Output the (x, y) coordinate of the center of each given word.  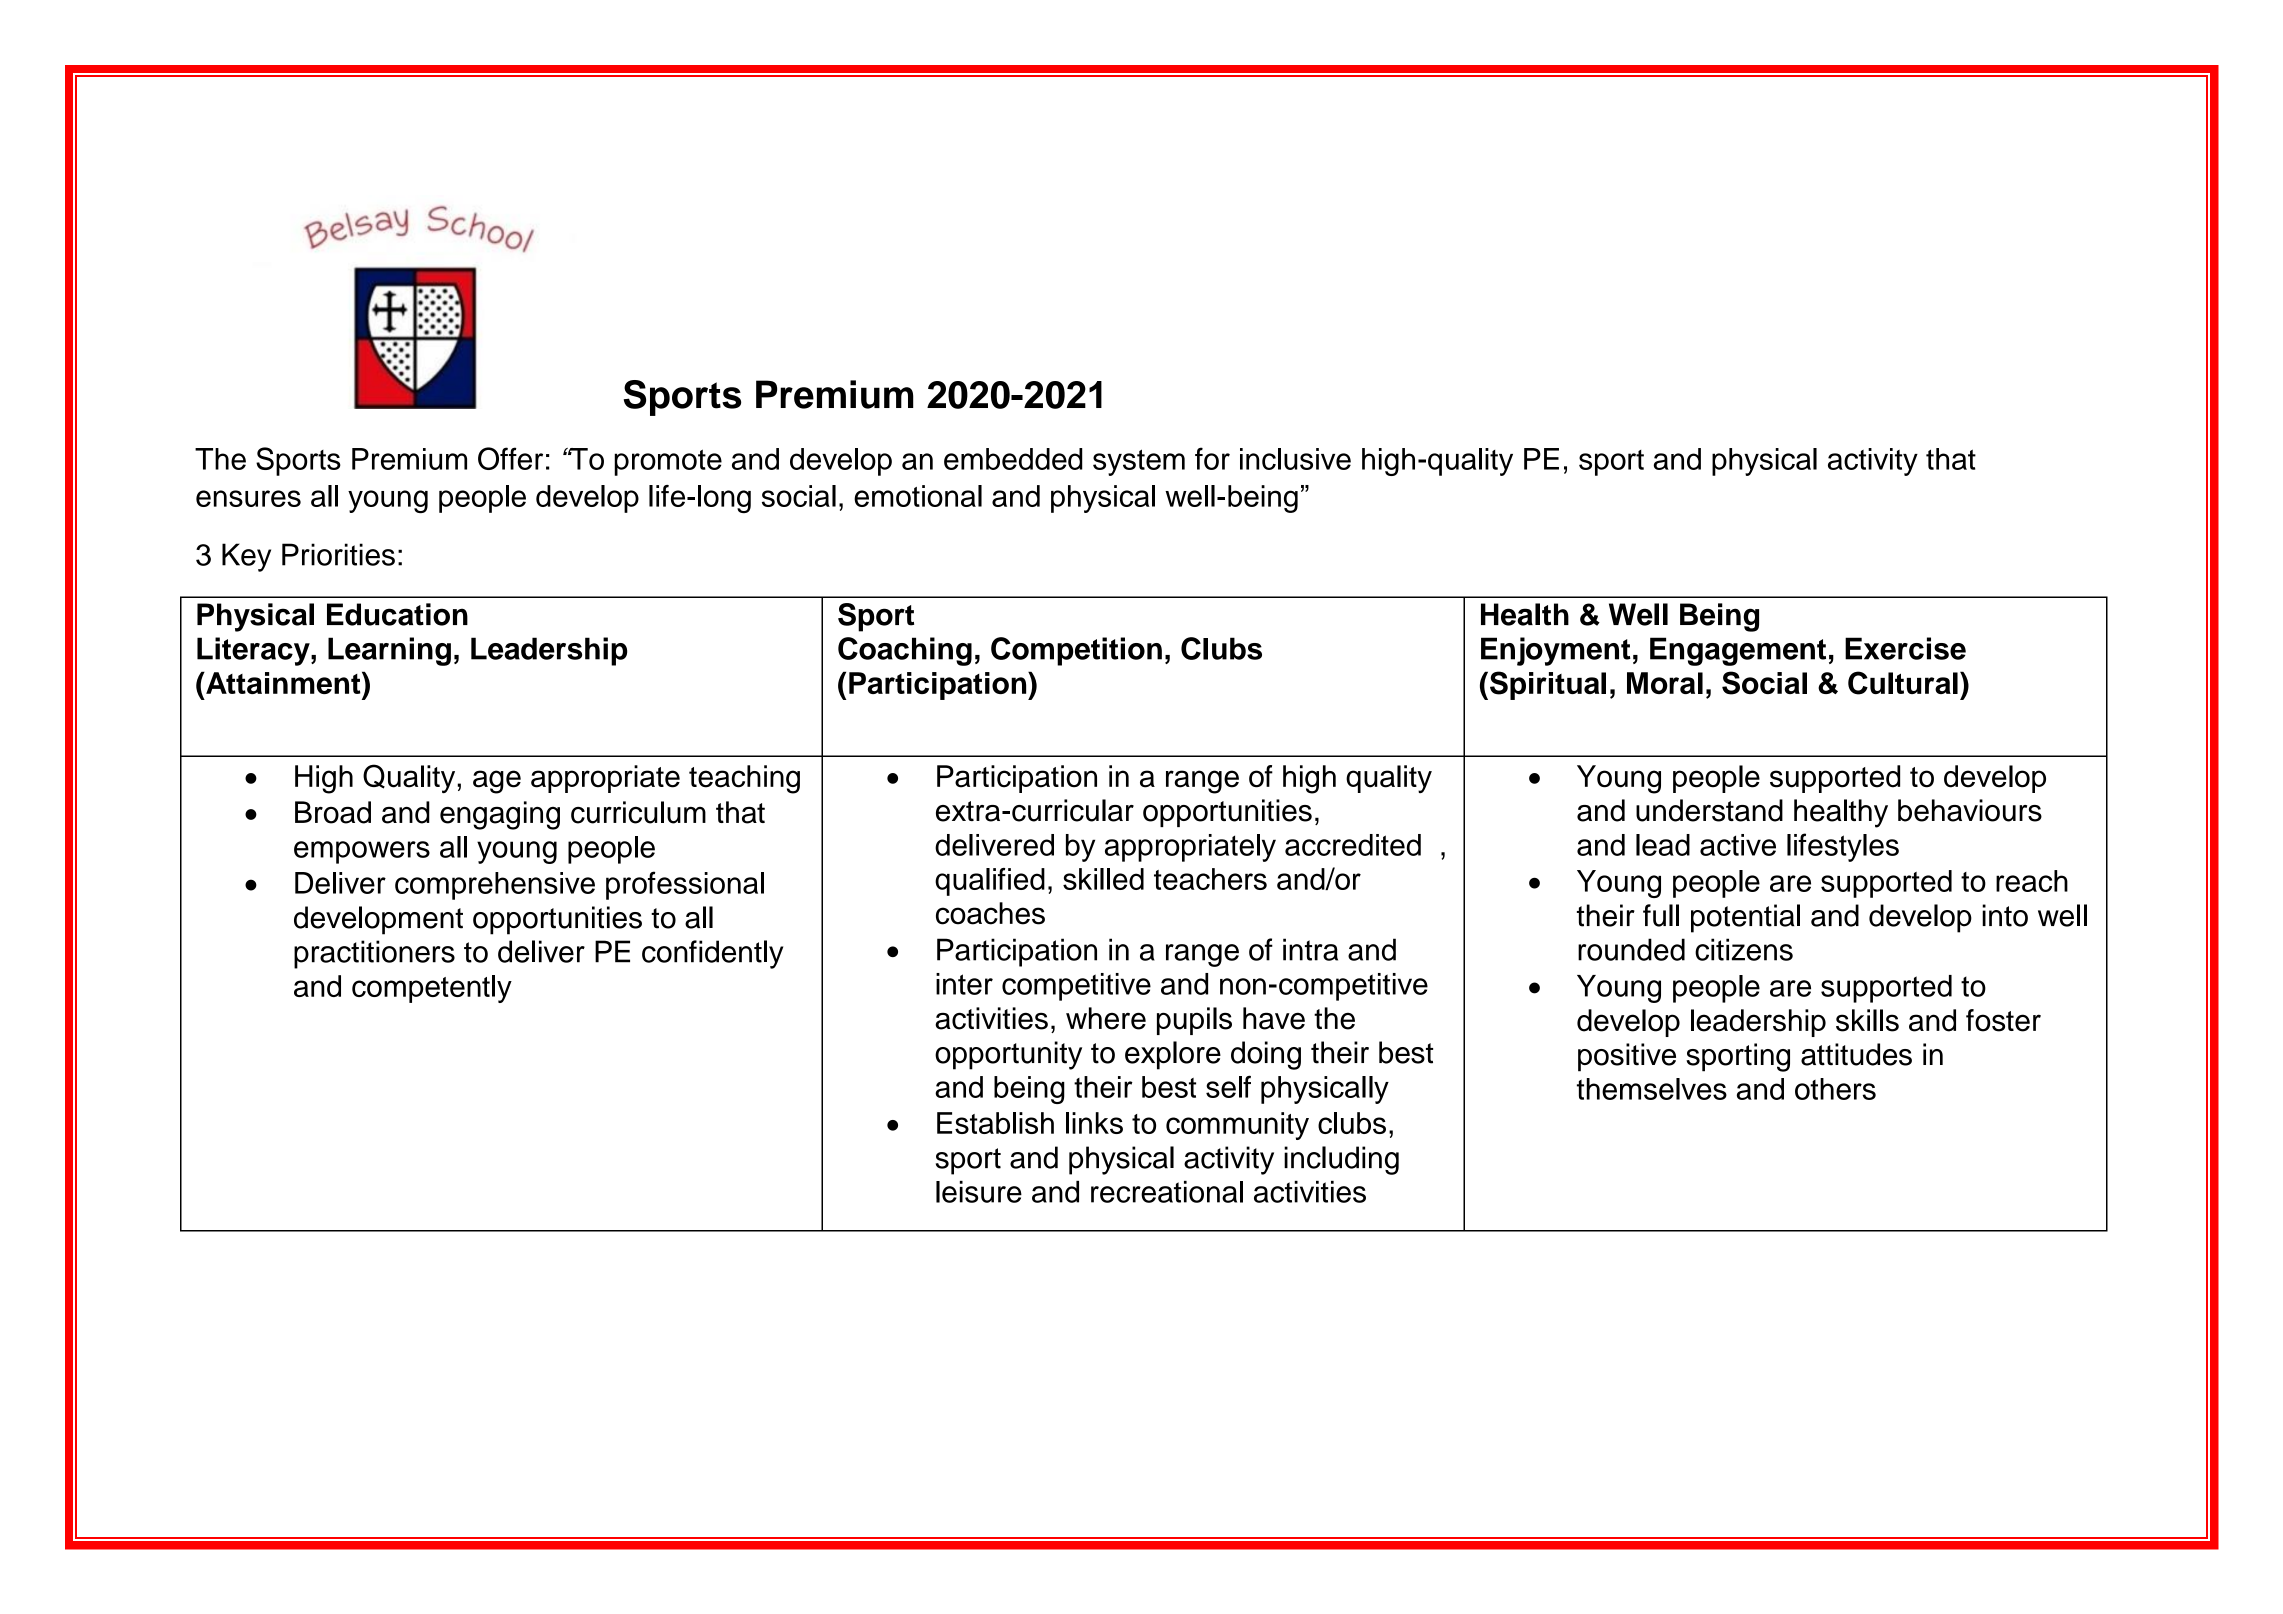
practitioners (374, 954)
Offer (510, 458)
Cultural (1903, 683)
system (1139, 462)
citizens (1744, 949)
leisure (979, 1192)
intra (1310, 949)
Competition (1076, 651)
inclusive (1295, 459)
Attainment (283, 682)
